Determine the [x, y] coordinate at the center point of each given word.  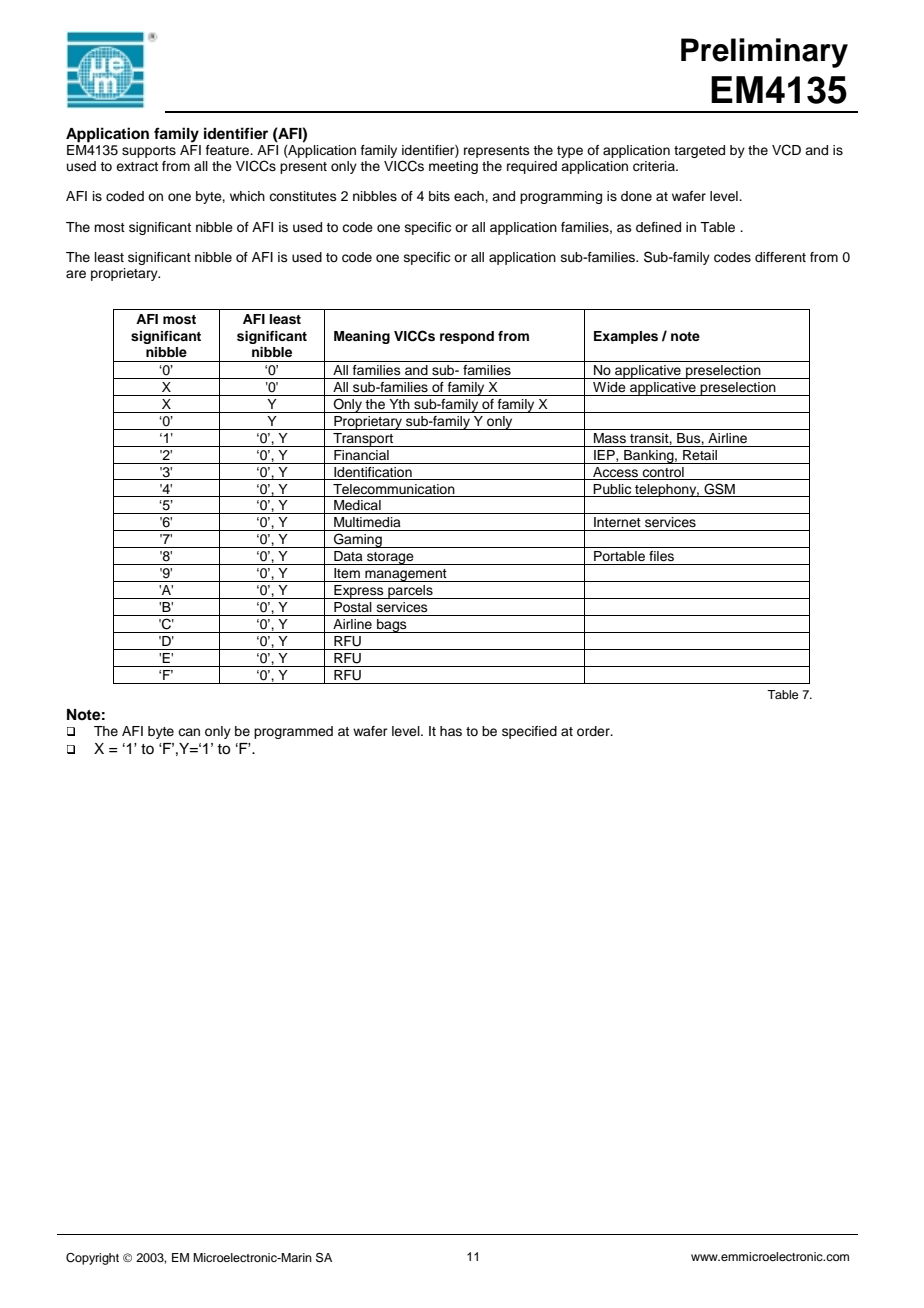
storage [390, 558]
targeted [699, 151]
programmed [293, 732]
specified [529, 732]
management [406, 575]
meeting [453, 167]
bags [392, 626]
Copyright [92, 1259]
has [451, 731]
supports [149, 152]
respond [467, 337]
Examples [626, 337]
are [76, 274]
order [594, 731]
